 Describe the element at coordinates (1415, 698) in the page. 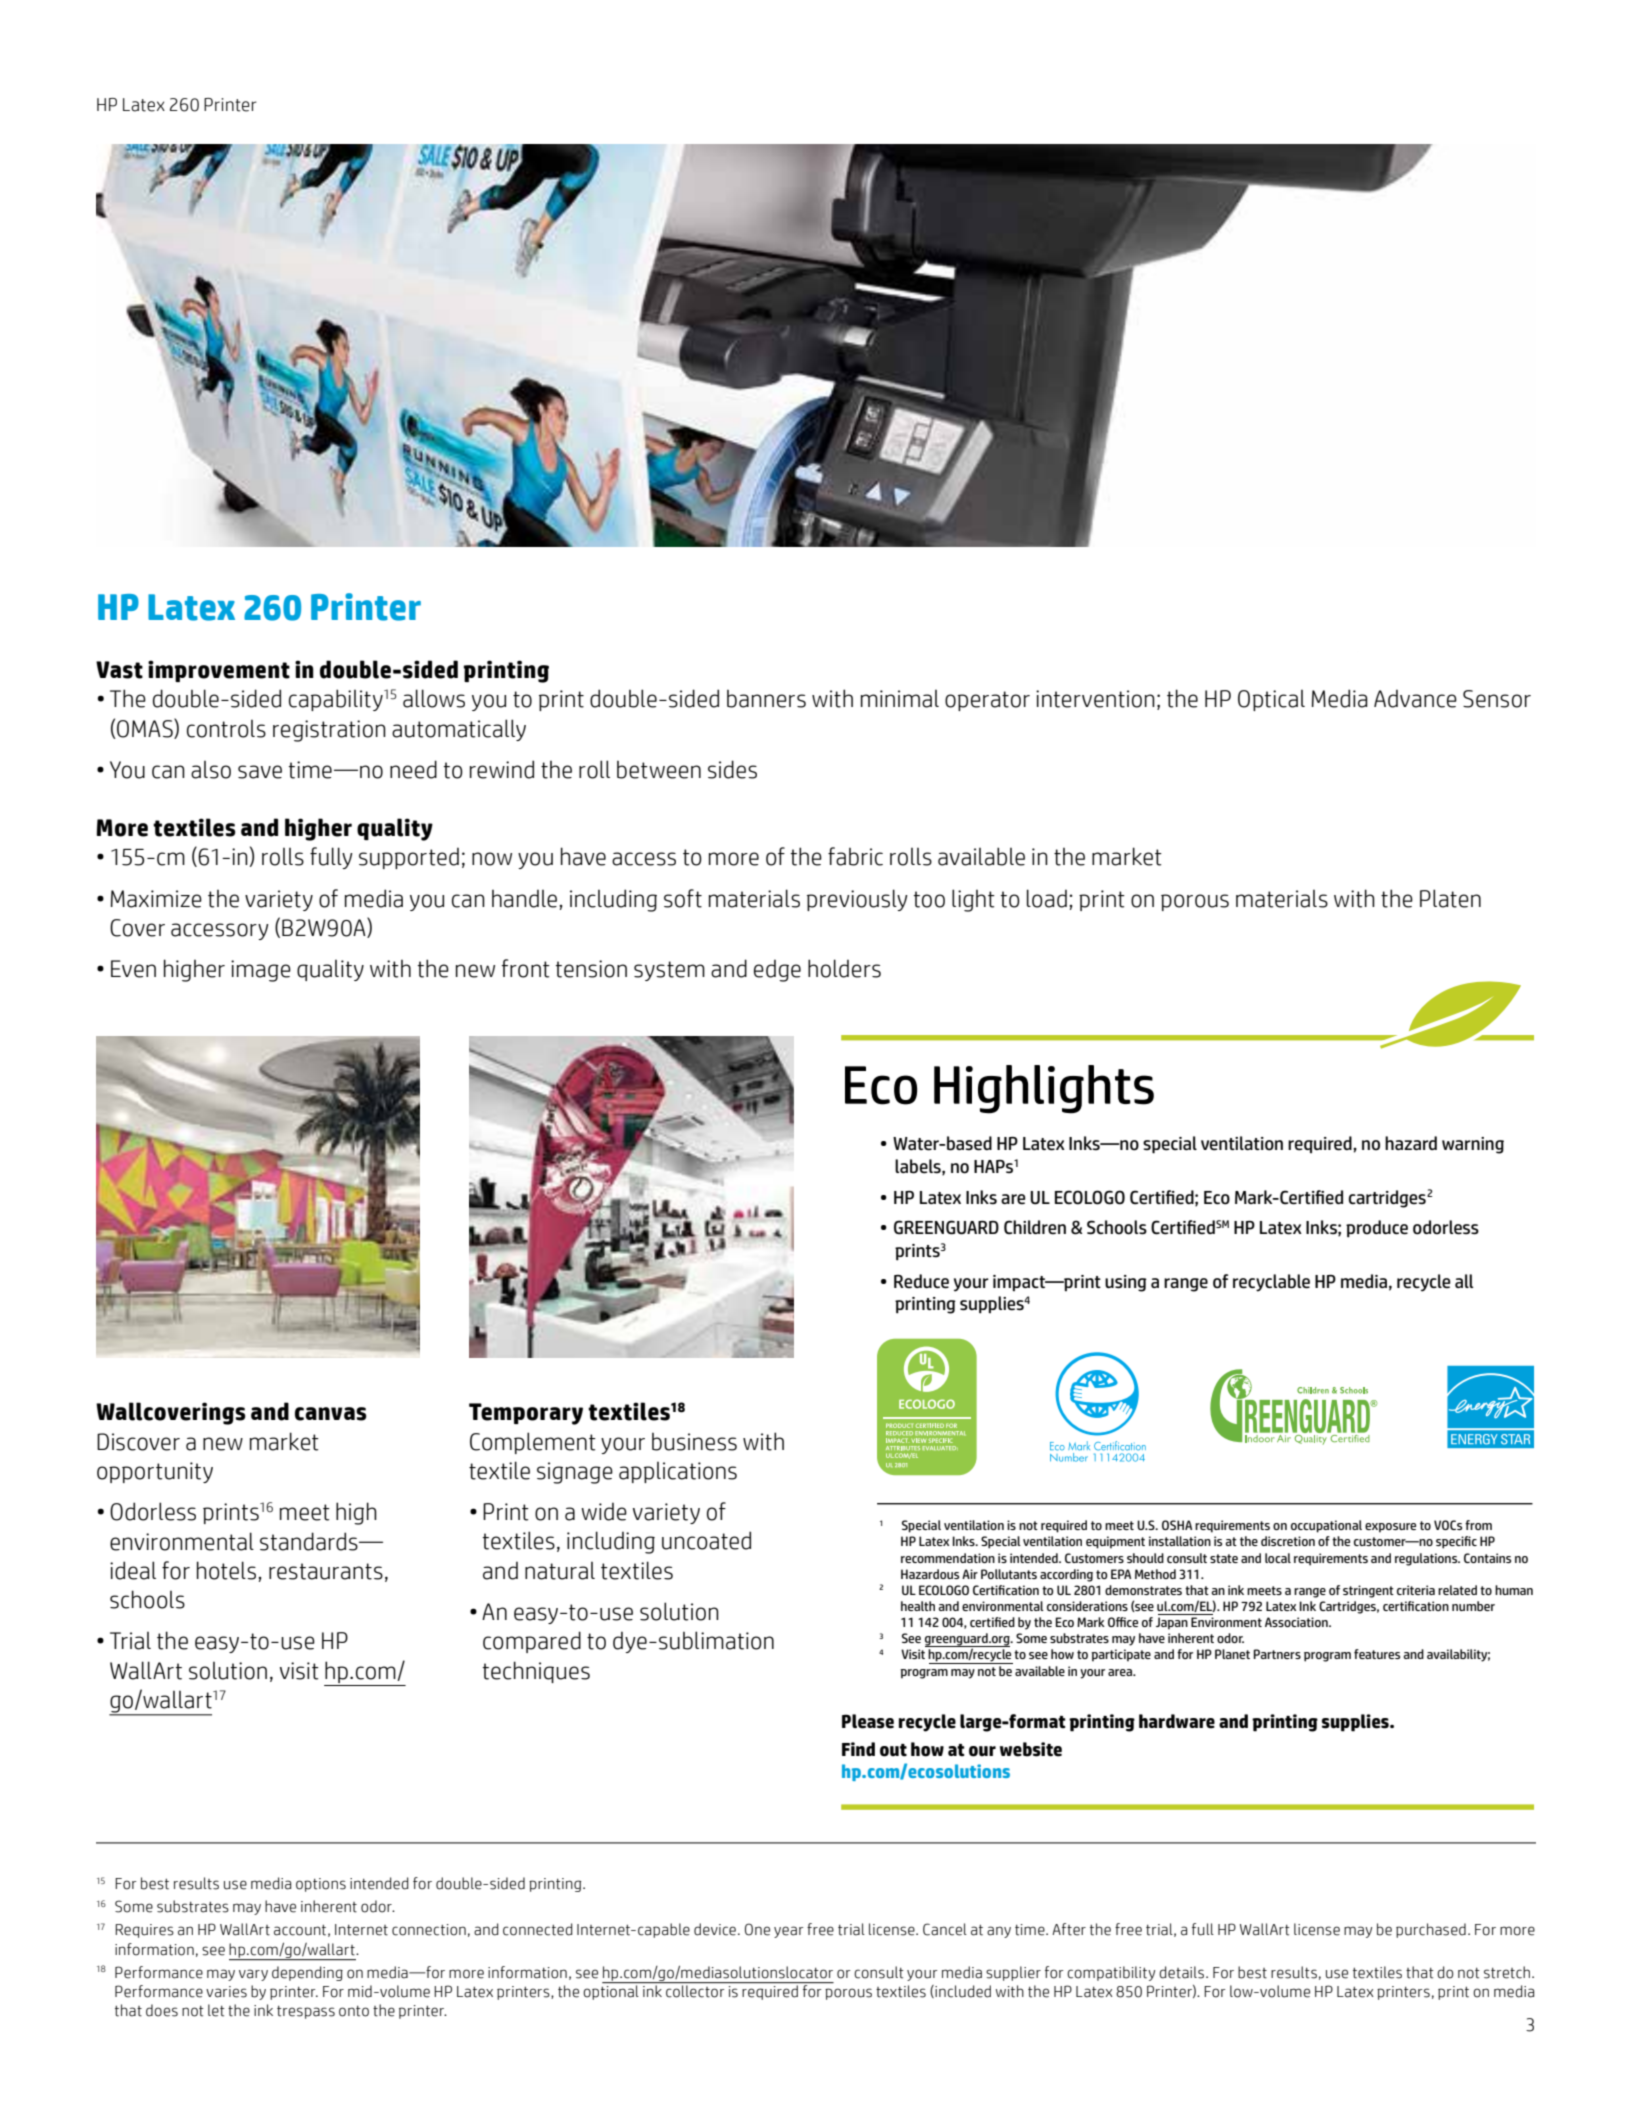

I see `Advance` at that location.
